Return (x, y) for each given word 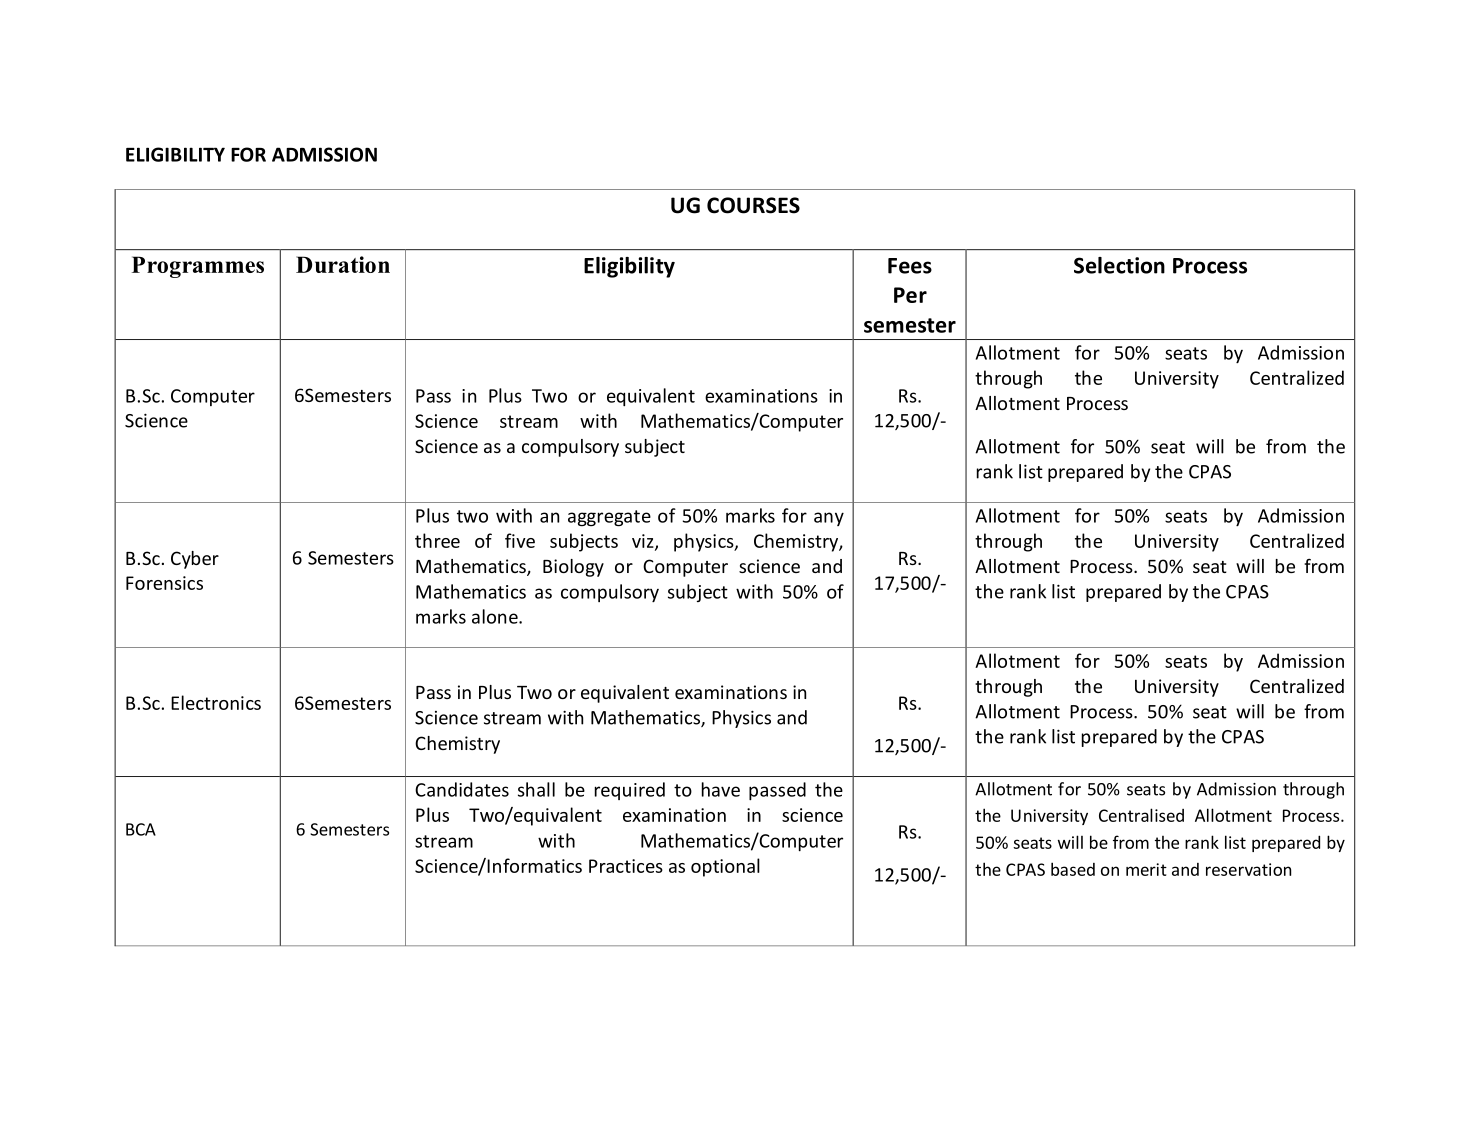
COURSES (753, 205)
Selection (1119, 265)
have (721, 789)
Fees (910, 266)
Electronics (216, 702)
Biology (573, 568)
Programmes (198, 267)
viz (644, 542)
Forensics (164, 583)
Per (910, 295)
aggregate (609, 518)
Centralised (1141, 815)
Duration (343, 264)
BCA (141, 829)
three (437, 540)
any (829, 519)
